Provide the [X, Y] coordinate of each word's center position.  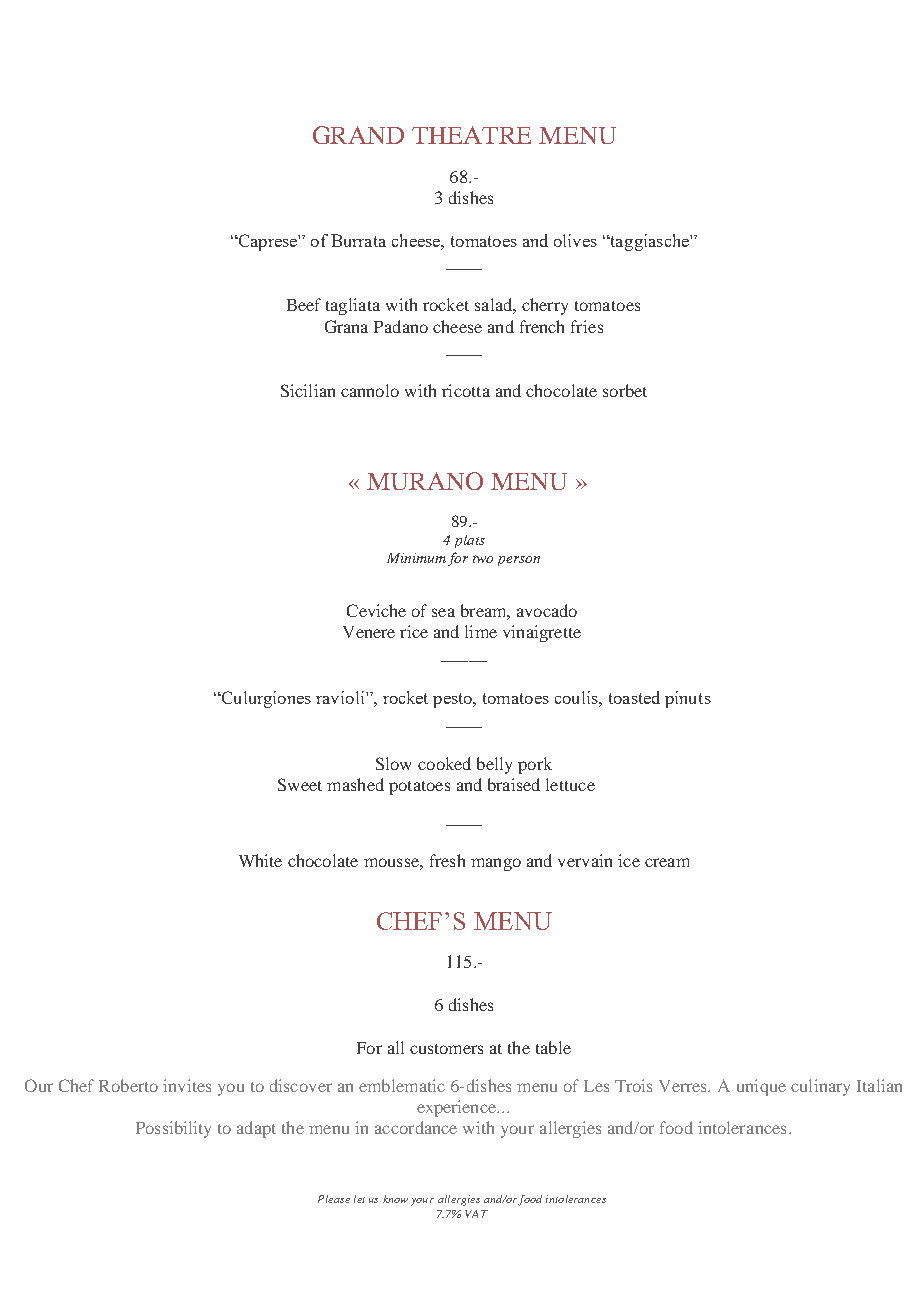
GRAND [358, 135]
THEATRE [471, 135]
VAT [476, 1214]
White [260, 860]
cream [667, 862]
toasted [634, 697]
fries [587, 326]
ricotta [466, 390]
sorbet [625, 390]
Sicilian [308, 390]
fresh [447, 860]
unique [761, 1087]
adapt [256, 1129]
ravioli [341, 697]
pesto [454, 700]
